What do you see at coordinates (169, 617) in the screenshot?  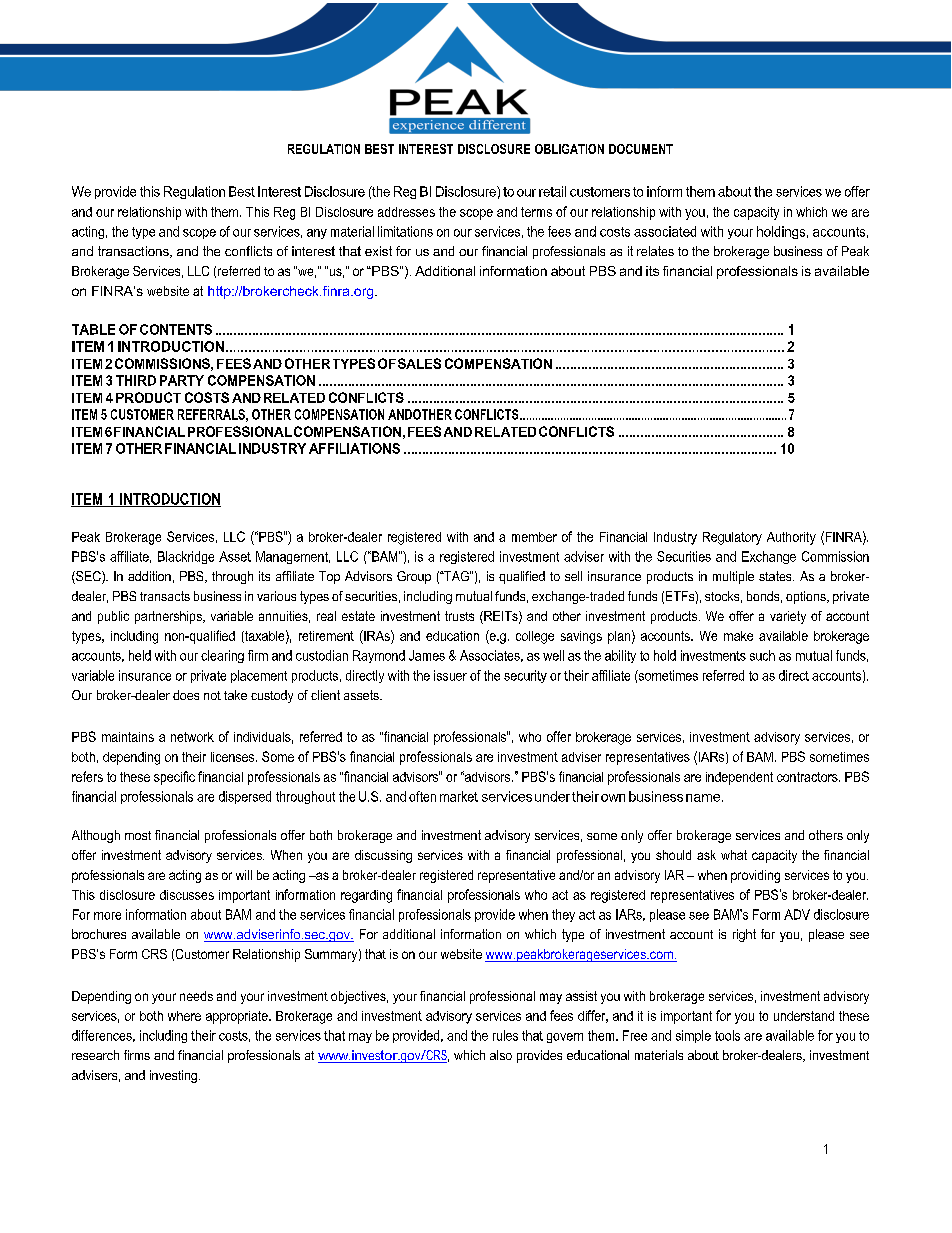 I see `partnerships` at bounding box center [169, 617].
